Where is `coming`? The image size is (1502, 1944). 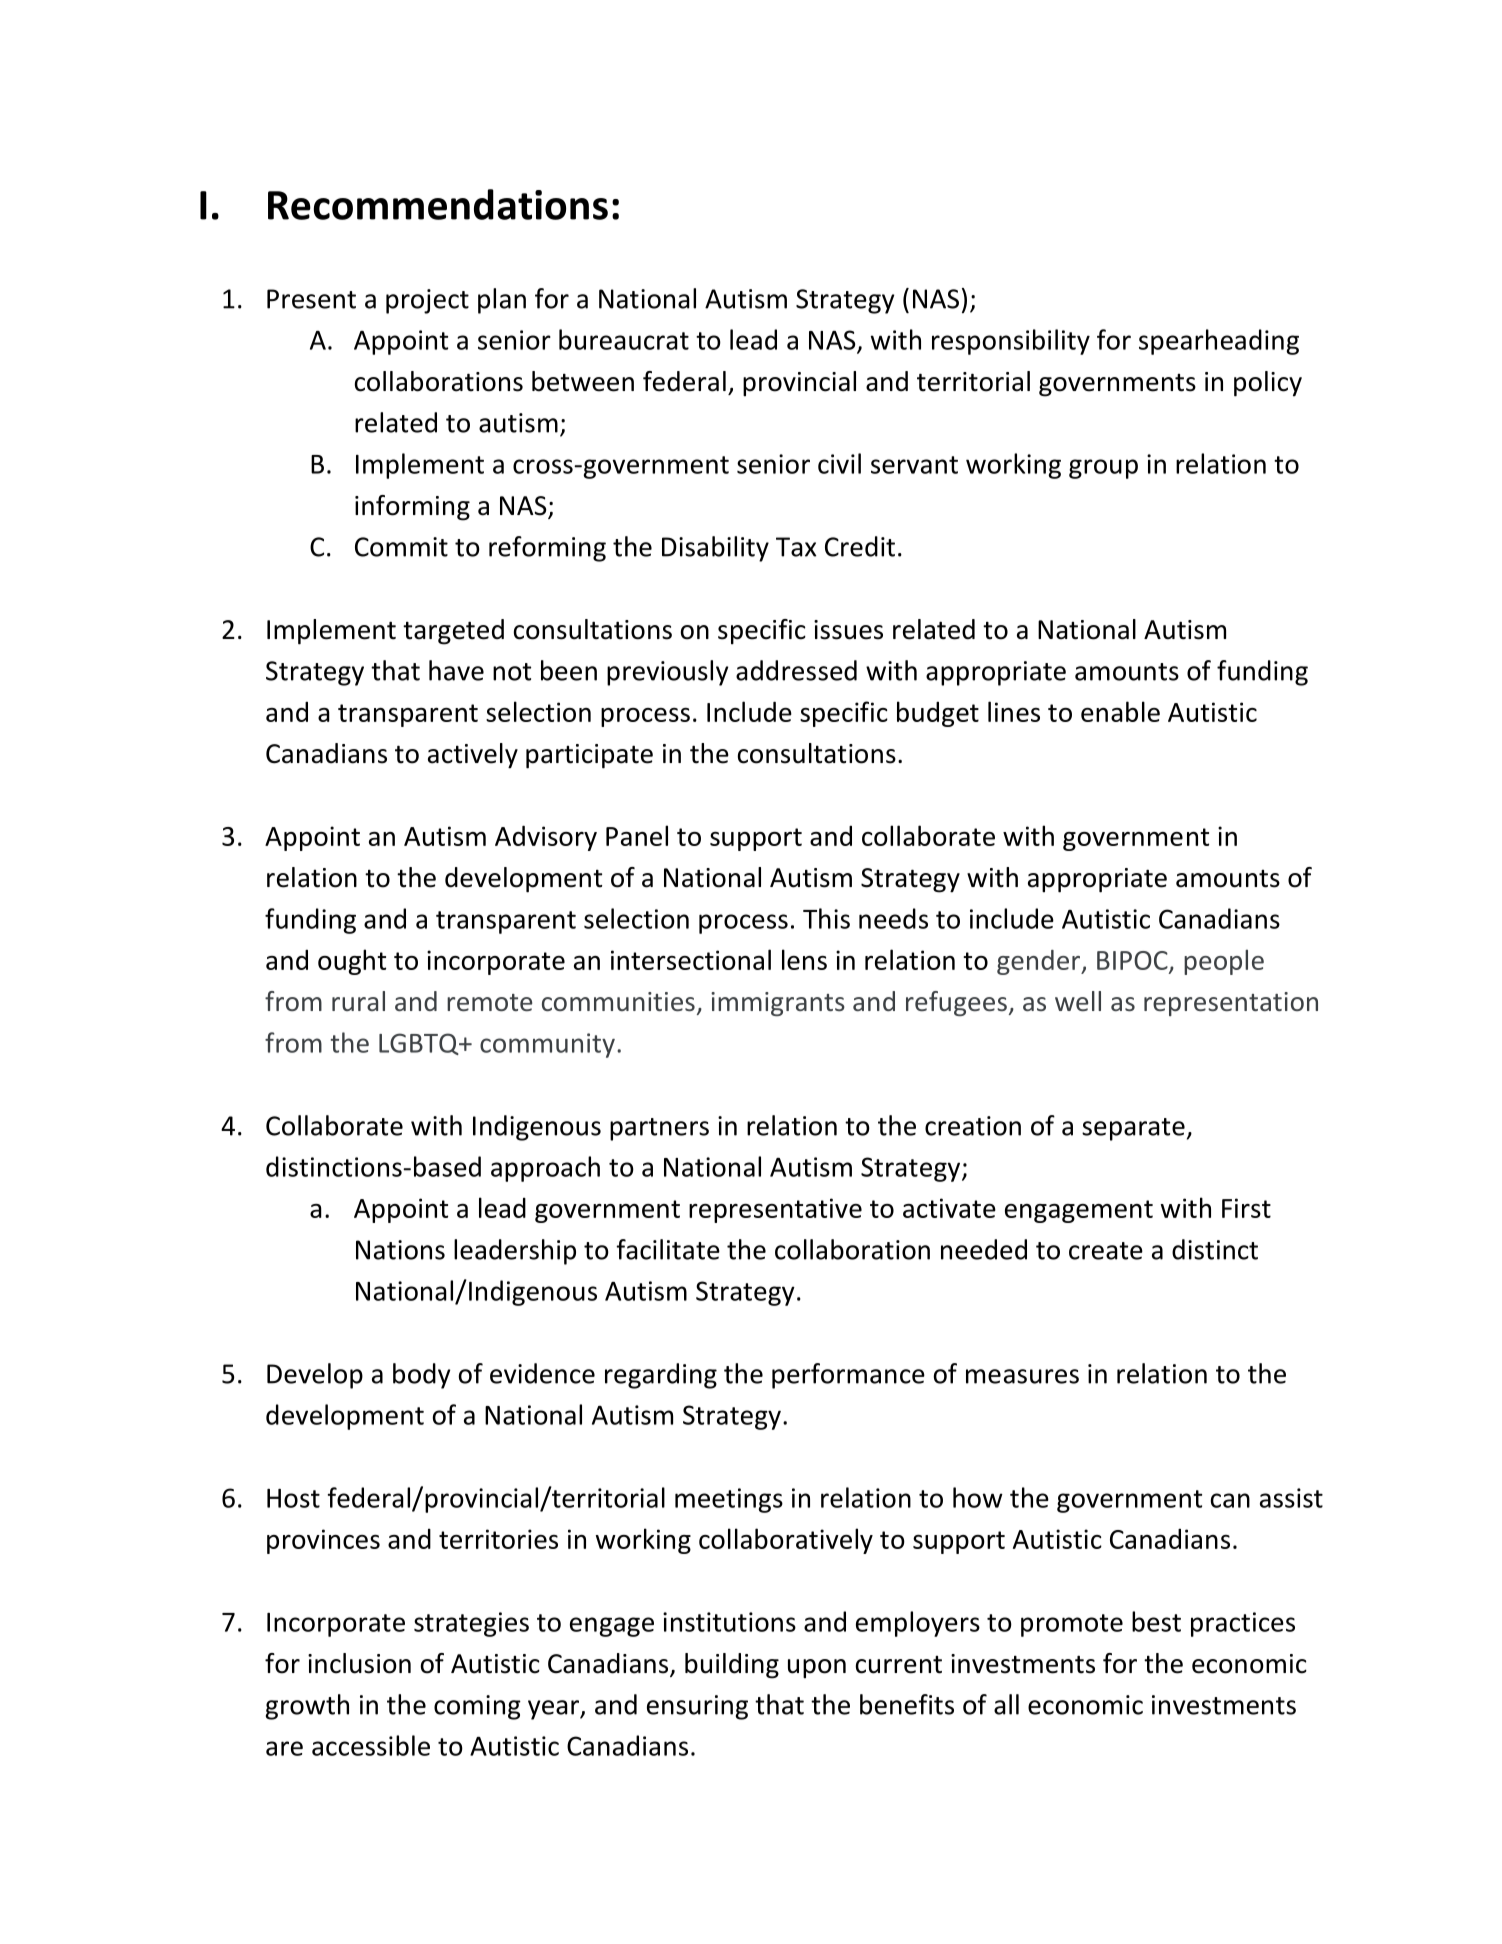 coming is located at coordinates (477, 1707).
